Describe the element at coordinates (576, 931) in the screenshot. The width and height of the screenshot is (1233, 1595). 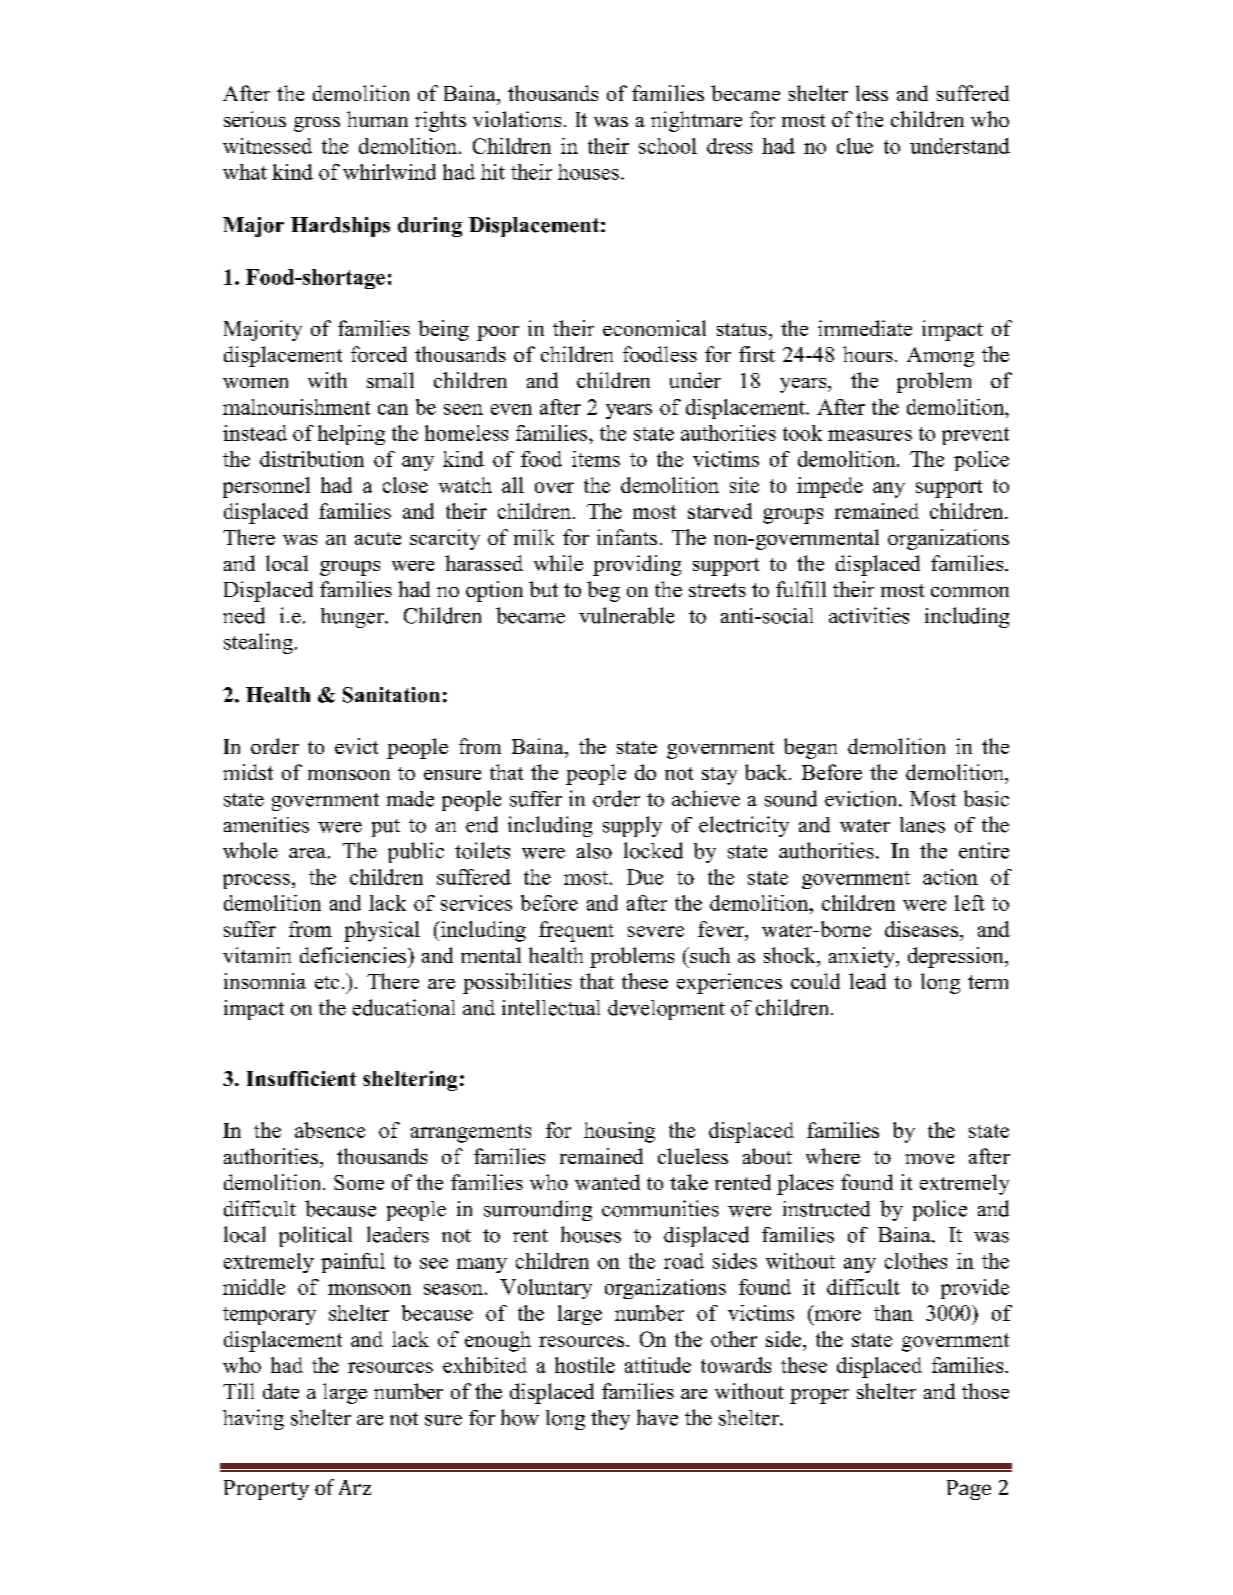
I see `frequent` at that location.
